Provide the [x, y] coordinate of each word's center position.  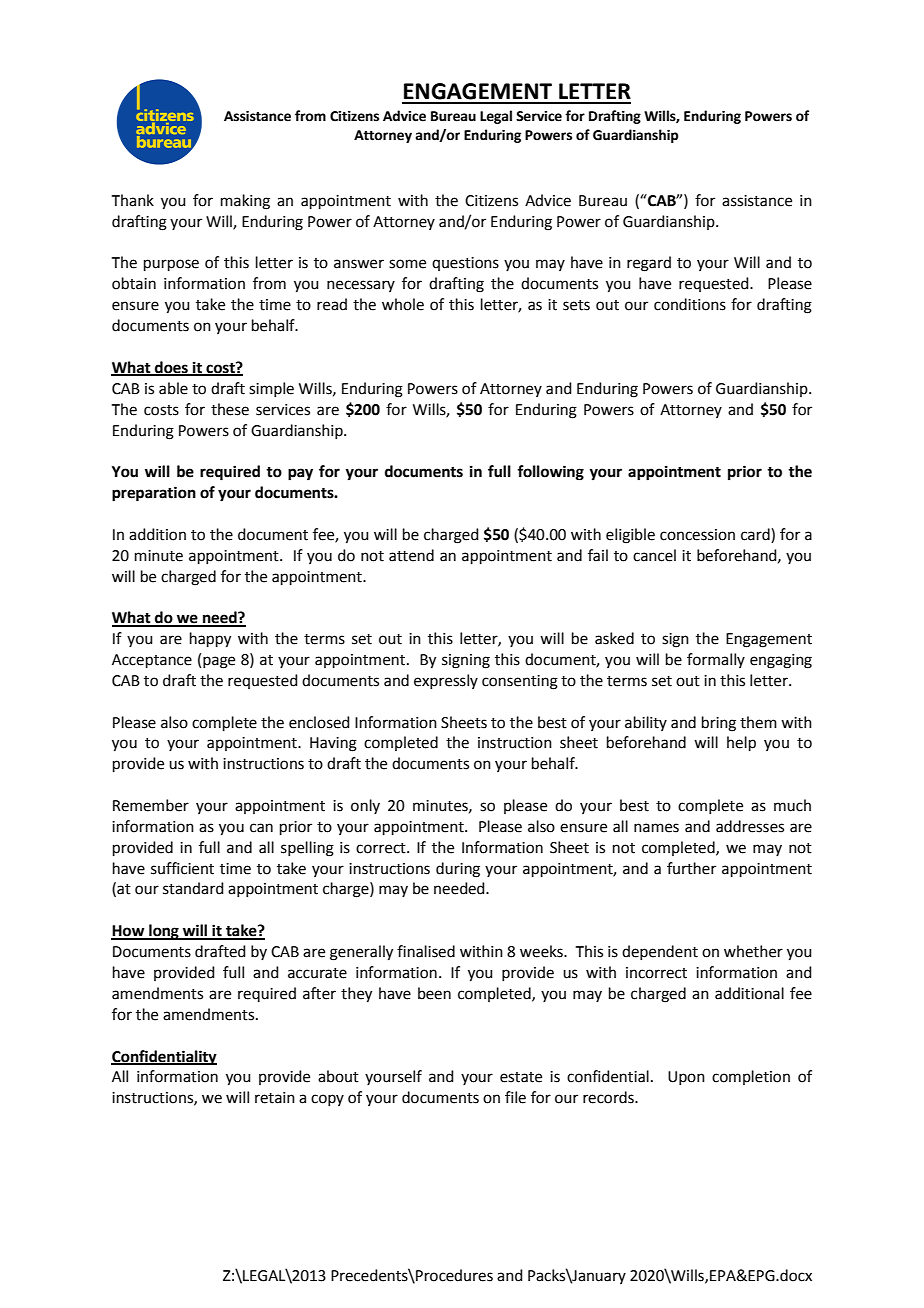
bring [719, 724]
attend [411, 555]
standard [193, 888]
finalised [426, 951]
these [230, 409]
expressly [446, 681]
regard [649, 264]
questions [465, 264]
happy [210, 640]
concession [697, 535]
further [691, 868]
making [245, 202]
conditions [690, 304]
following [550, 473]
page [219, 662]
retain [275, 1098]
